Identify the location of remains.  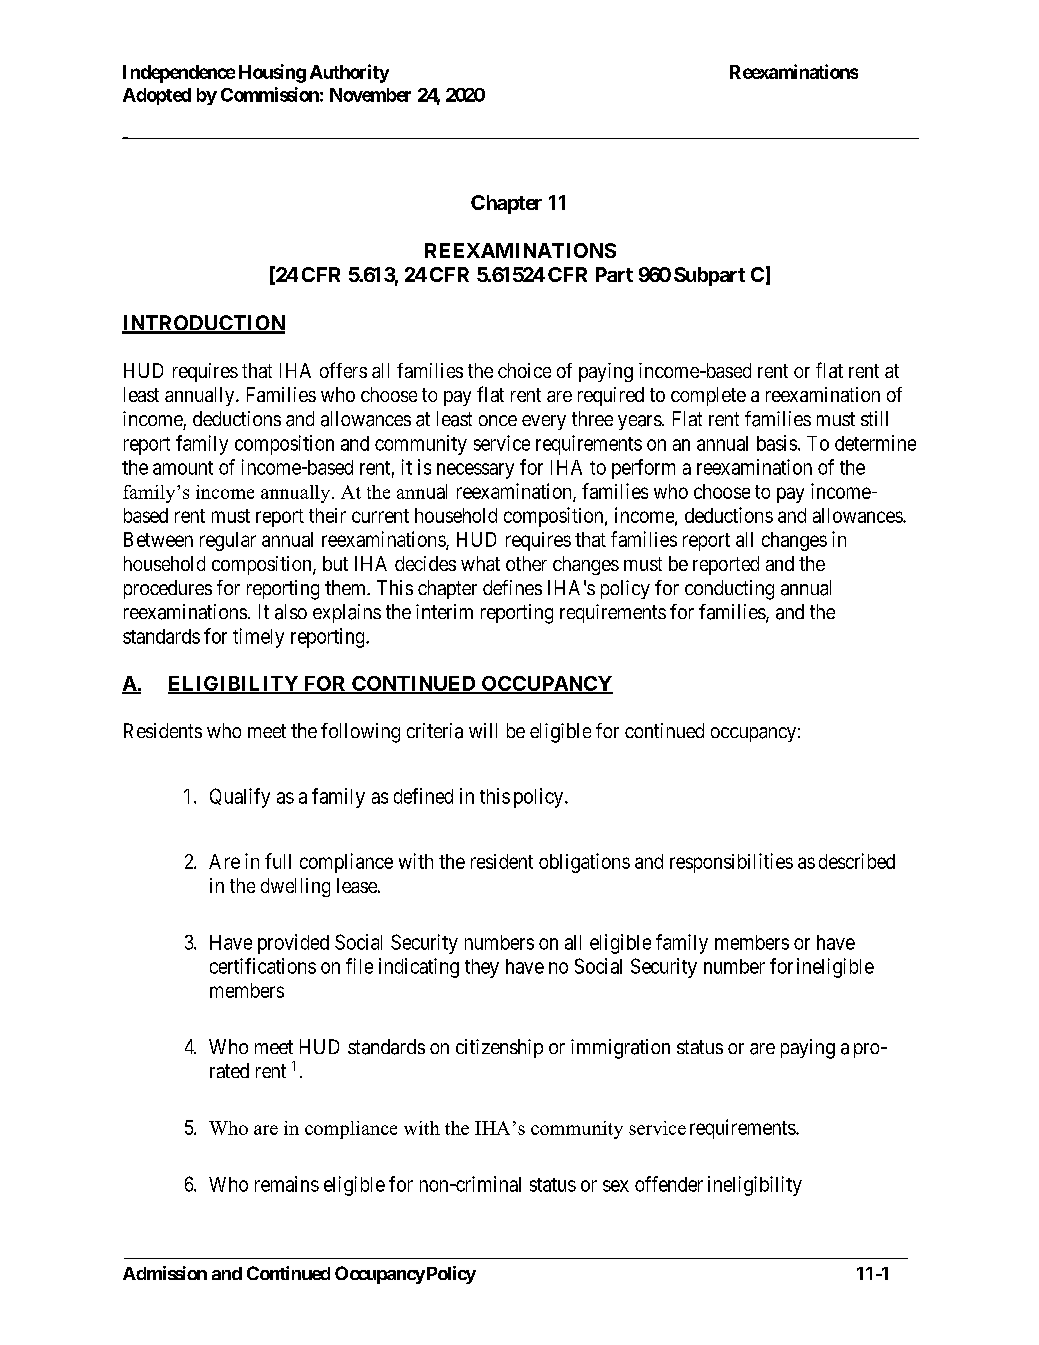
(287, 1184).
